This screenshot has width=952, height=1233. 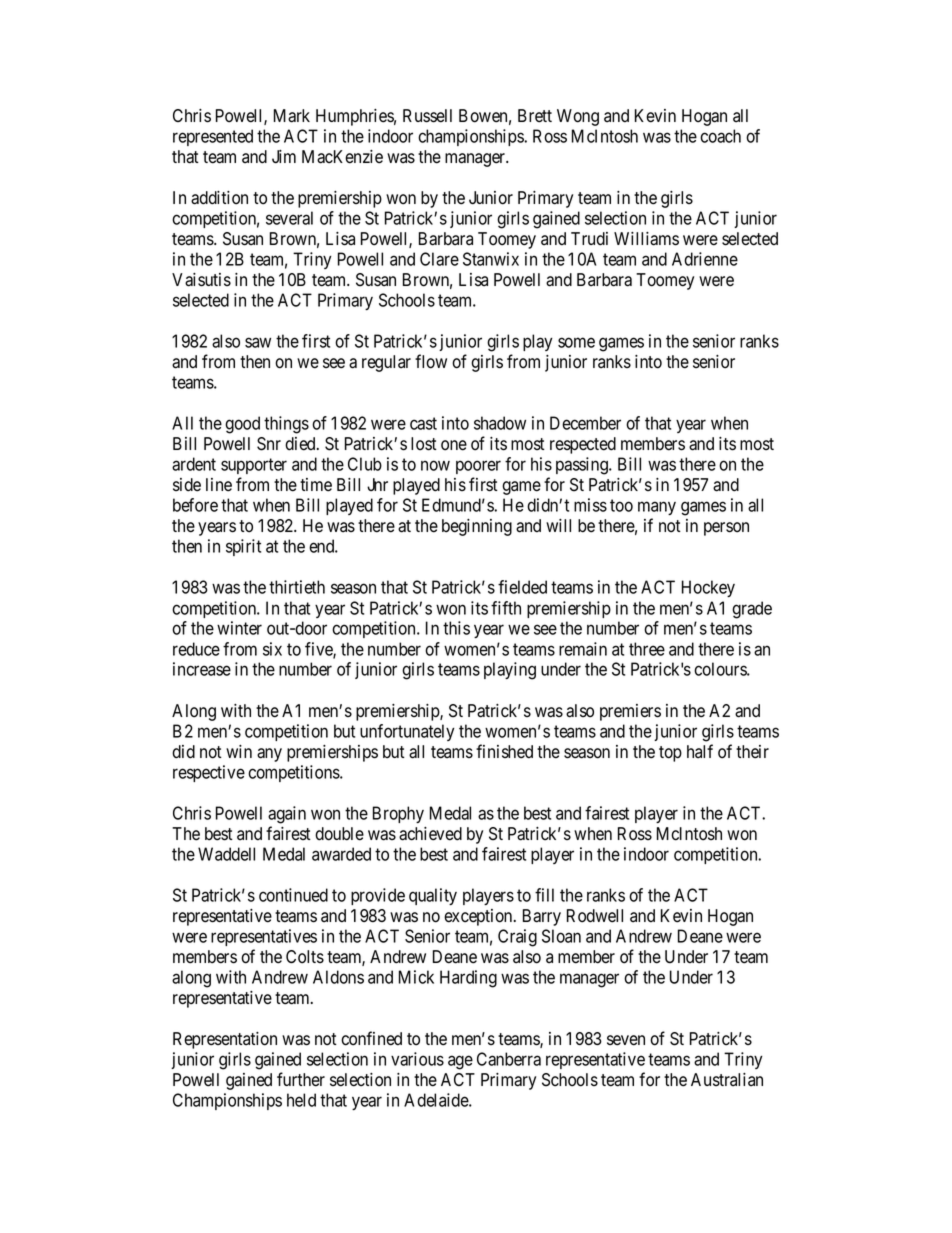 I want to click on Representation, so click(x=225, y=1040).
